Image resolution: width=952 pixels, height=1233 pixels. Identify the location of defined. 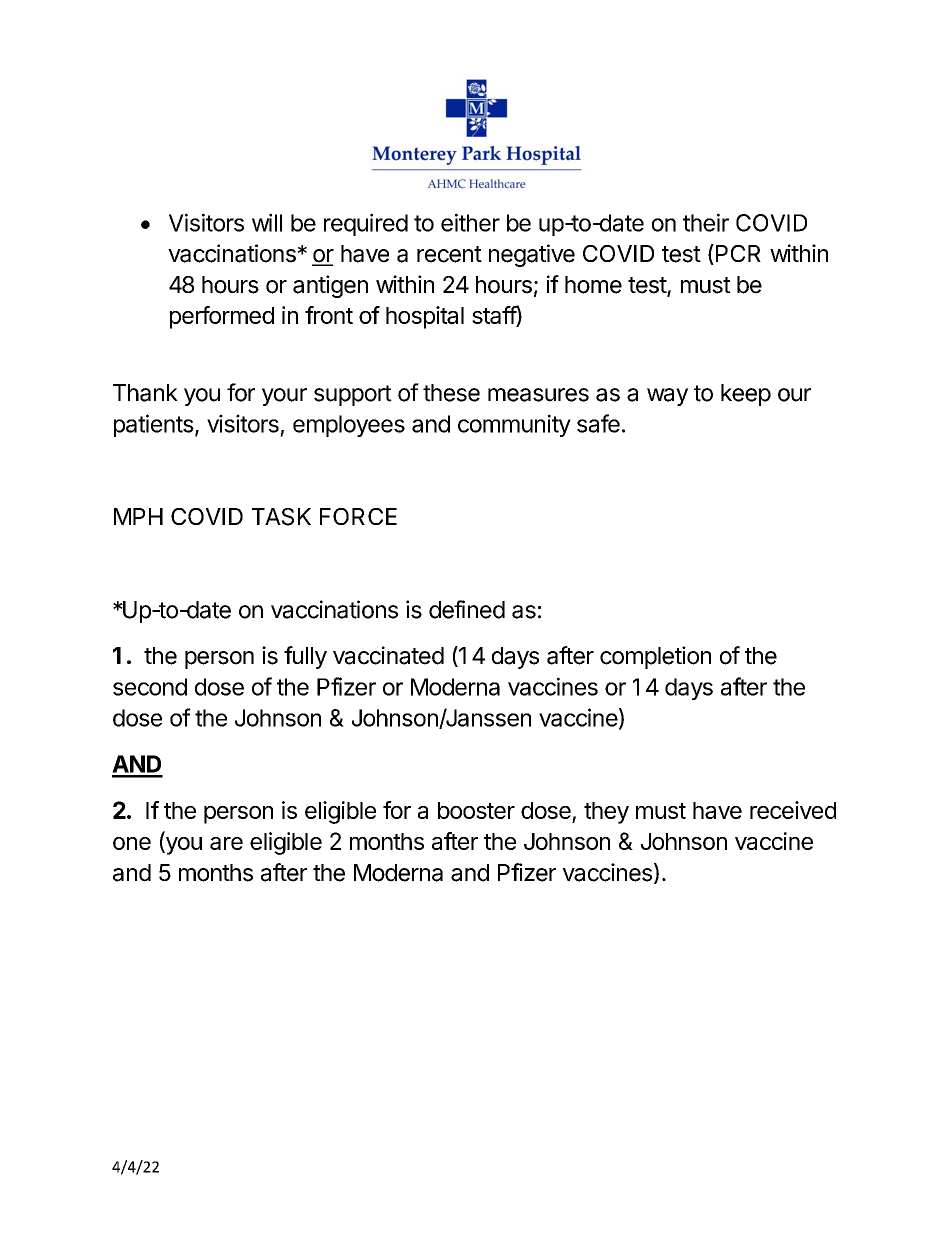
(467, 609).
